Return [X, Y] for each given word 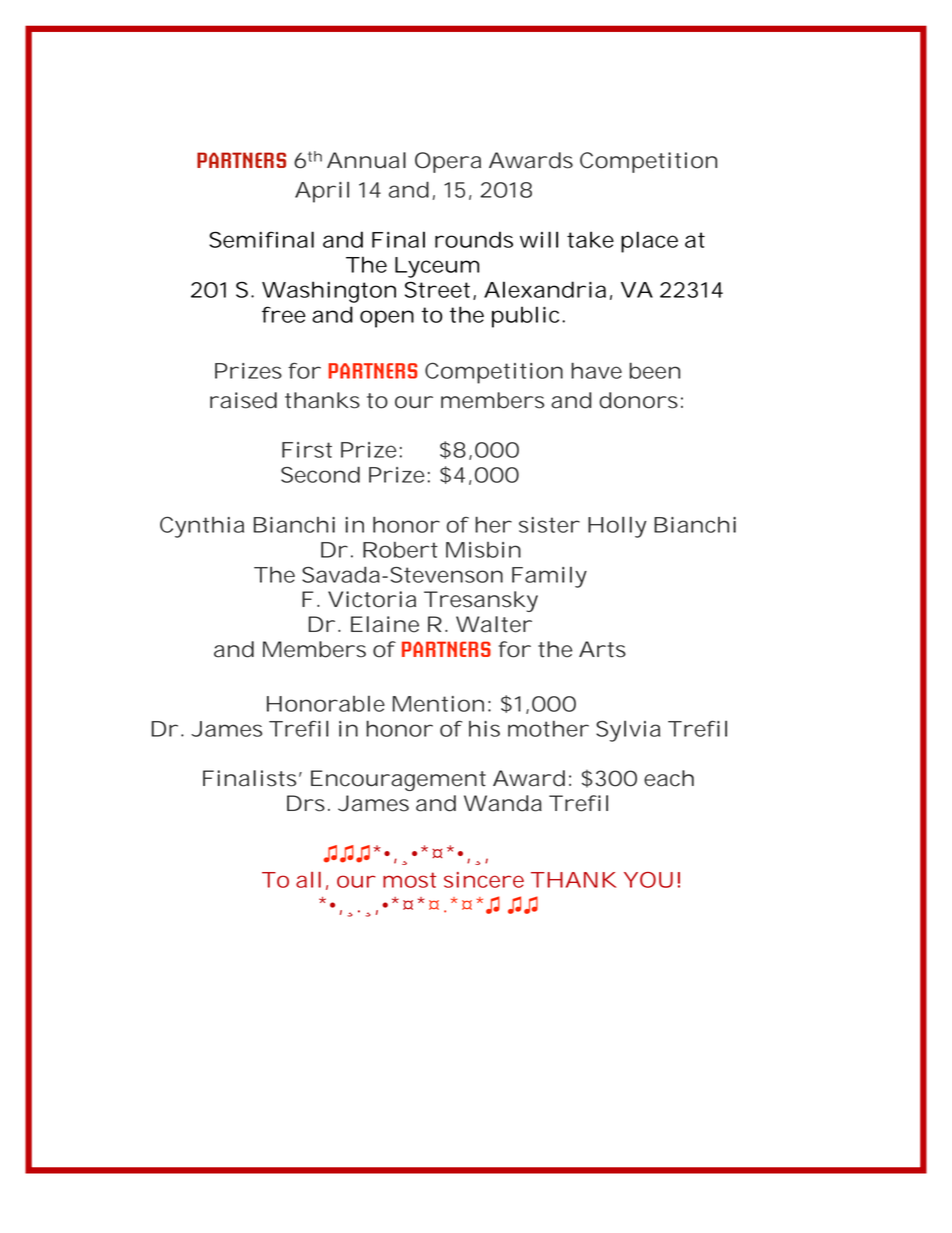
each [669, 778]
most [409, 880]
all [308, 880]
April [322, 192]
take [590, 239]
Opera [448, 162]
